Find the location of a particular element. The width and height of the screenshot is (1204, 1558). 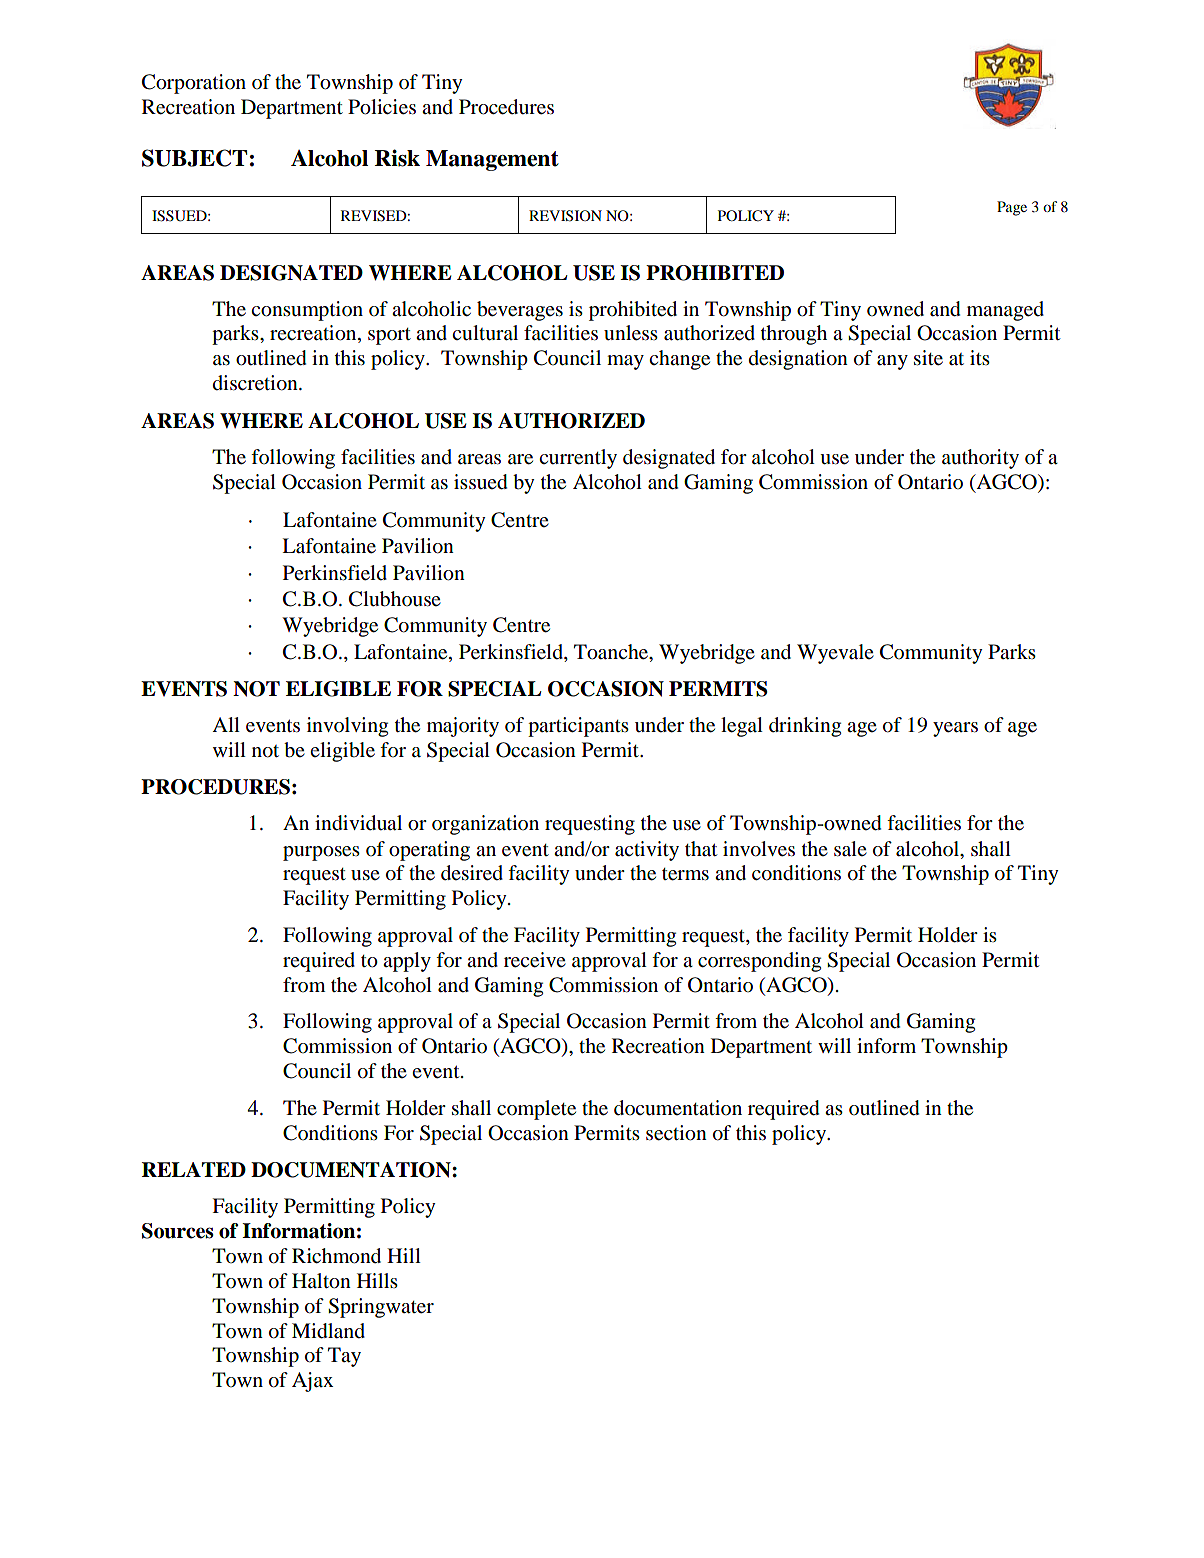

SUBJECT is located at coordinates (194, 158).
